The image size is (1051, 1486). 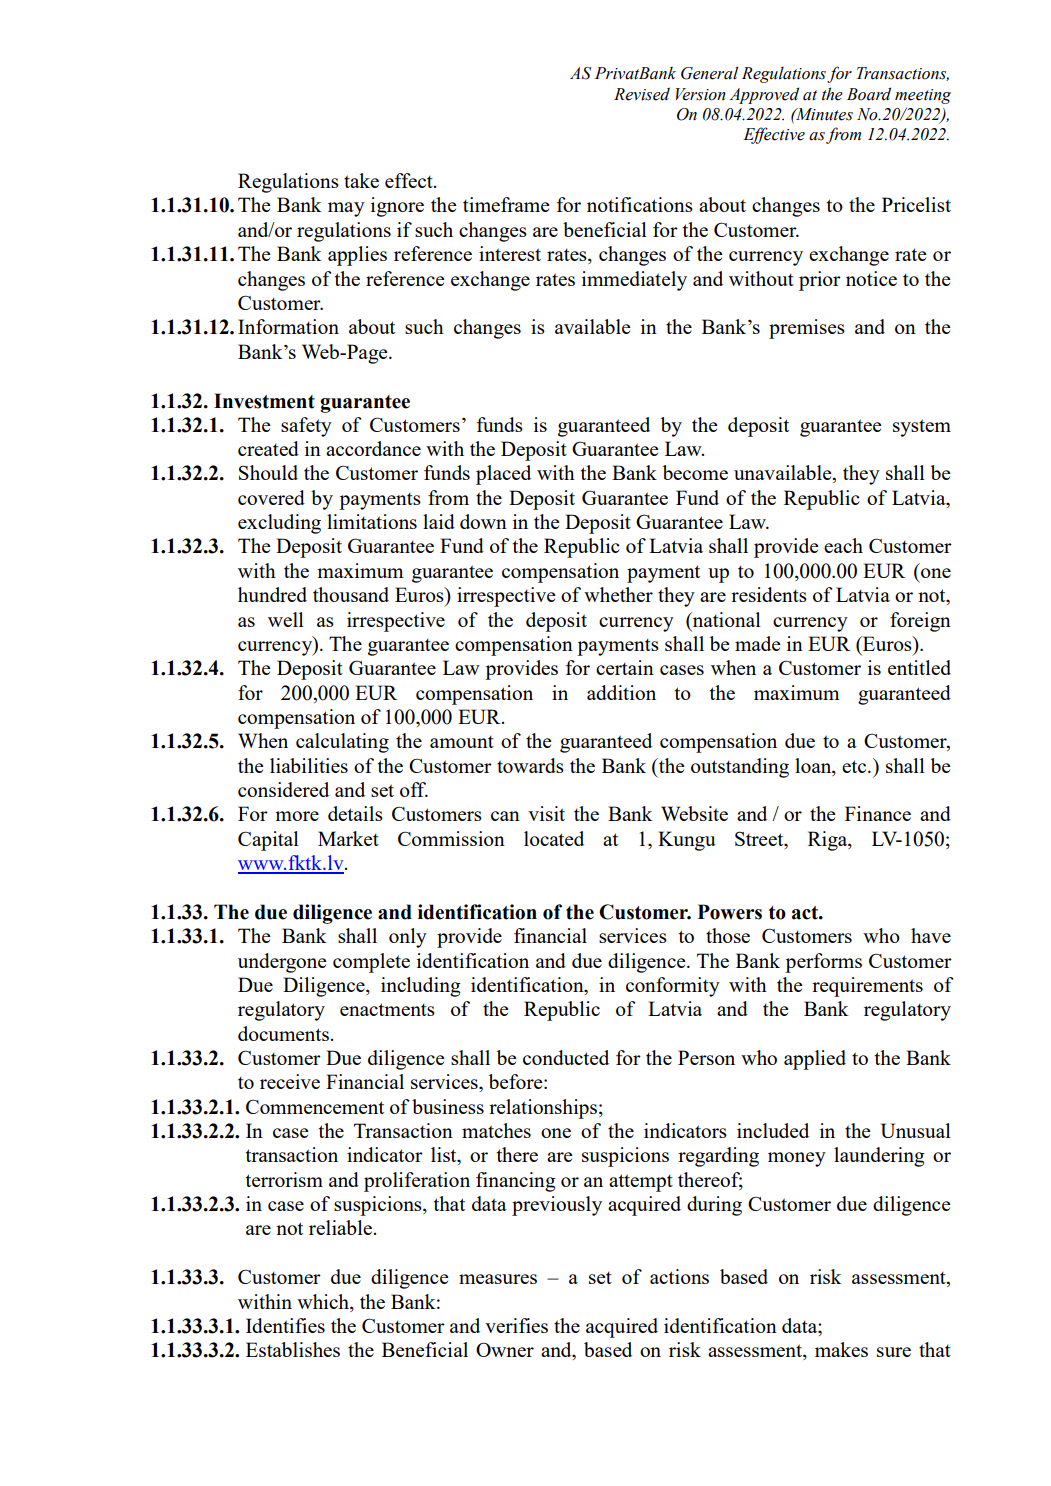 I want to click on calculating, so click(x=342, y=743).
